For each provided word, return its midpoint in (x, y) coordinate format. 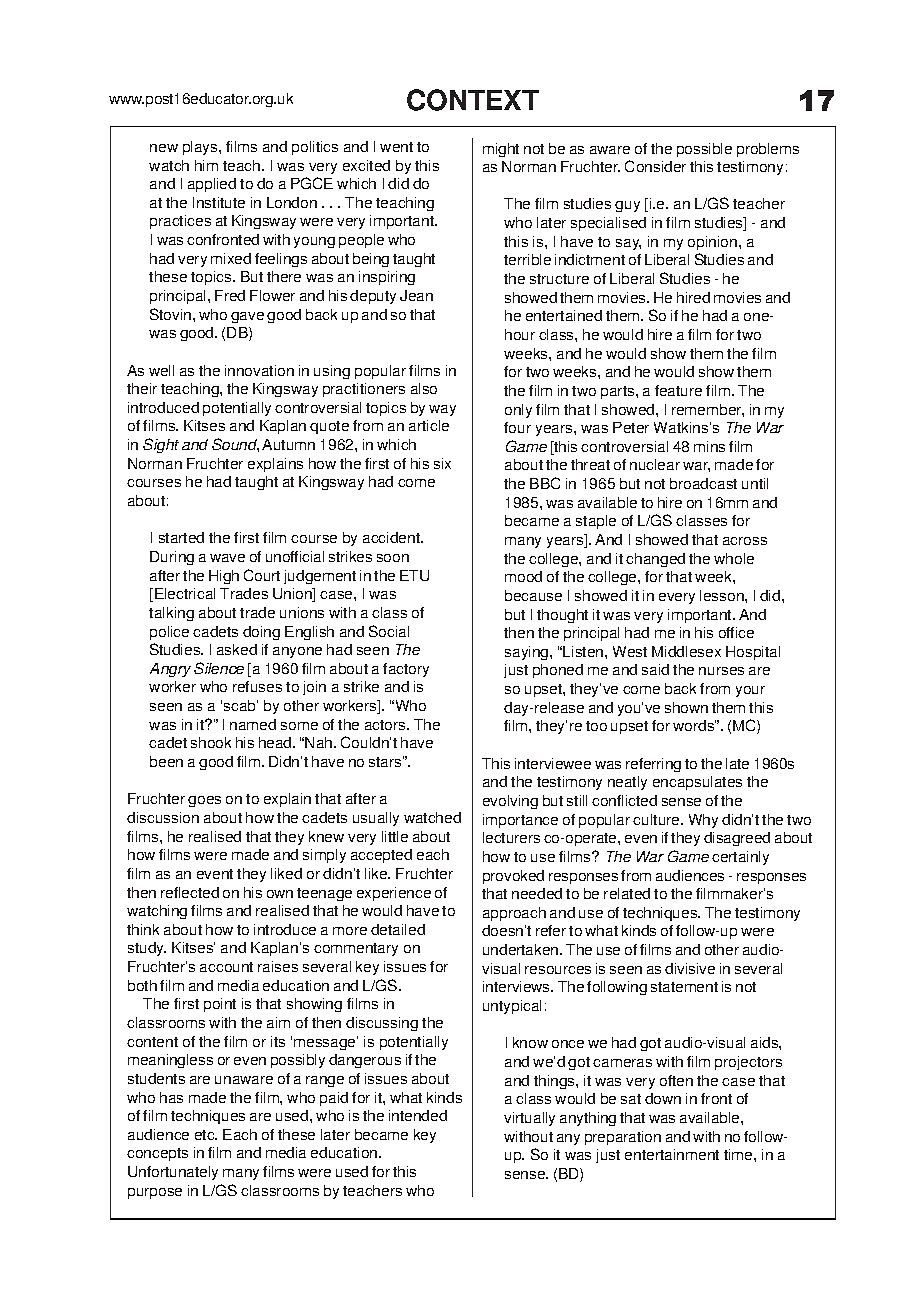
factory (406, 670)
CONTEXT (473, 100)
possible (704, 150)
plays (201, 148)
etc (206, 1135)
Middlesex (686, 651)
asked (237, 649)
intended (418, 1115)
